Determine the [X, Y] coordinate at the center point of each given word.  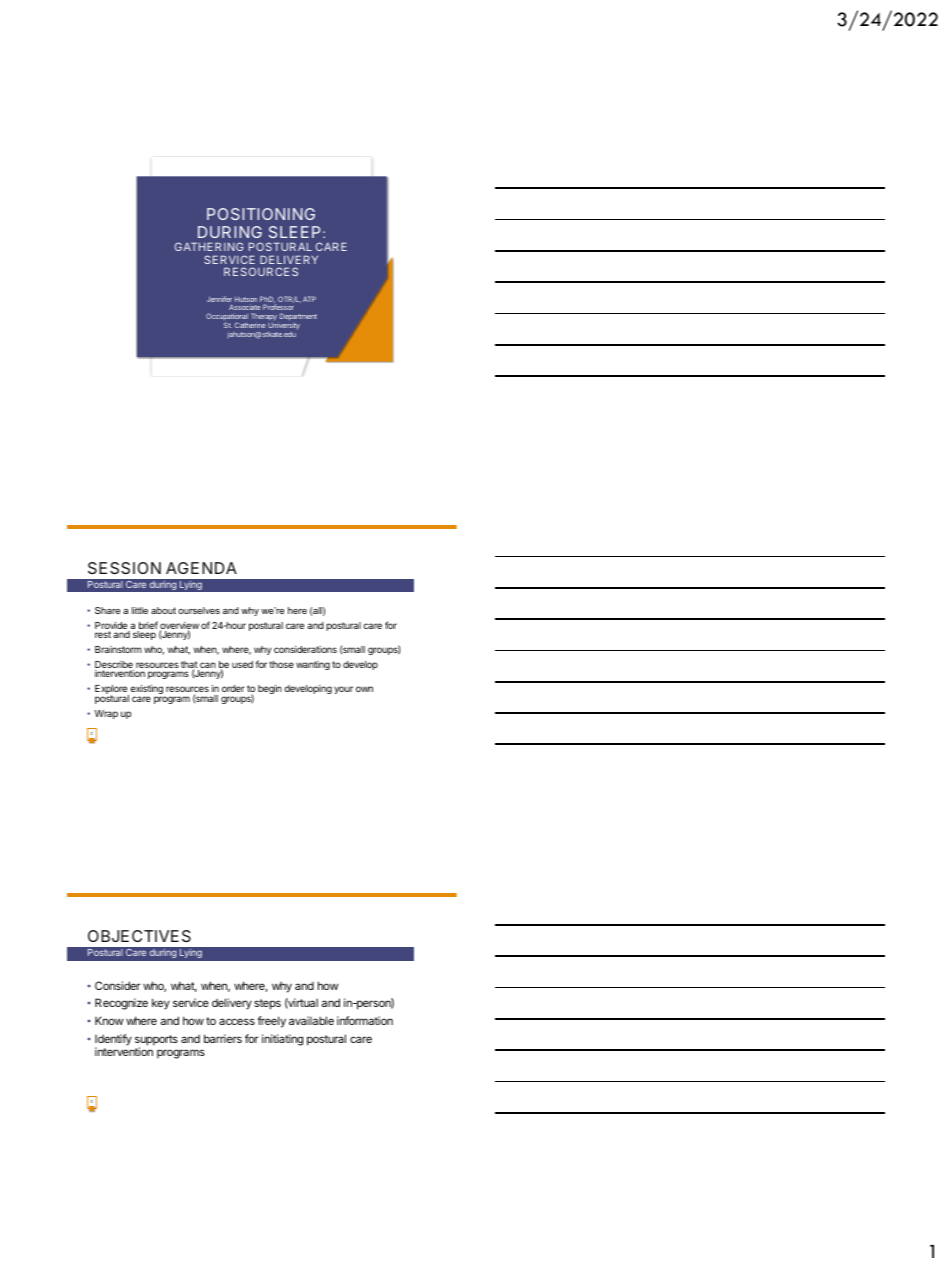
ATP [309, 299]
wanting [313, 665]
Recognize [121, 1004]
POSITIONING [261, 214]
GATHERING [209, 246]
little [140, 610]
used [242, 664]
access [237, 1021]
